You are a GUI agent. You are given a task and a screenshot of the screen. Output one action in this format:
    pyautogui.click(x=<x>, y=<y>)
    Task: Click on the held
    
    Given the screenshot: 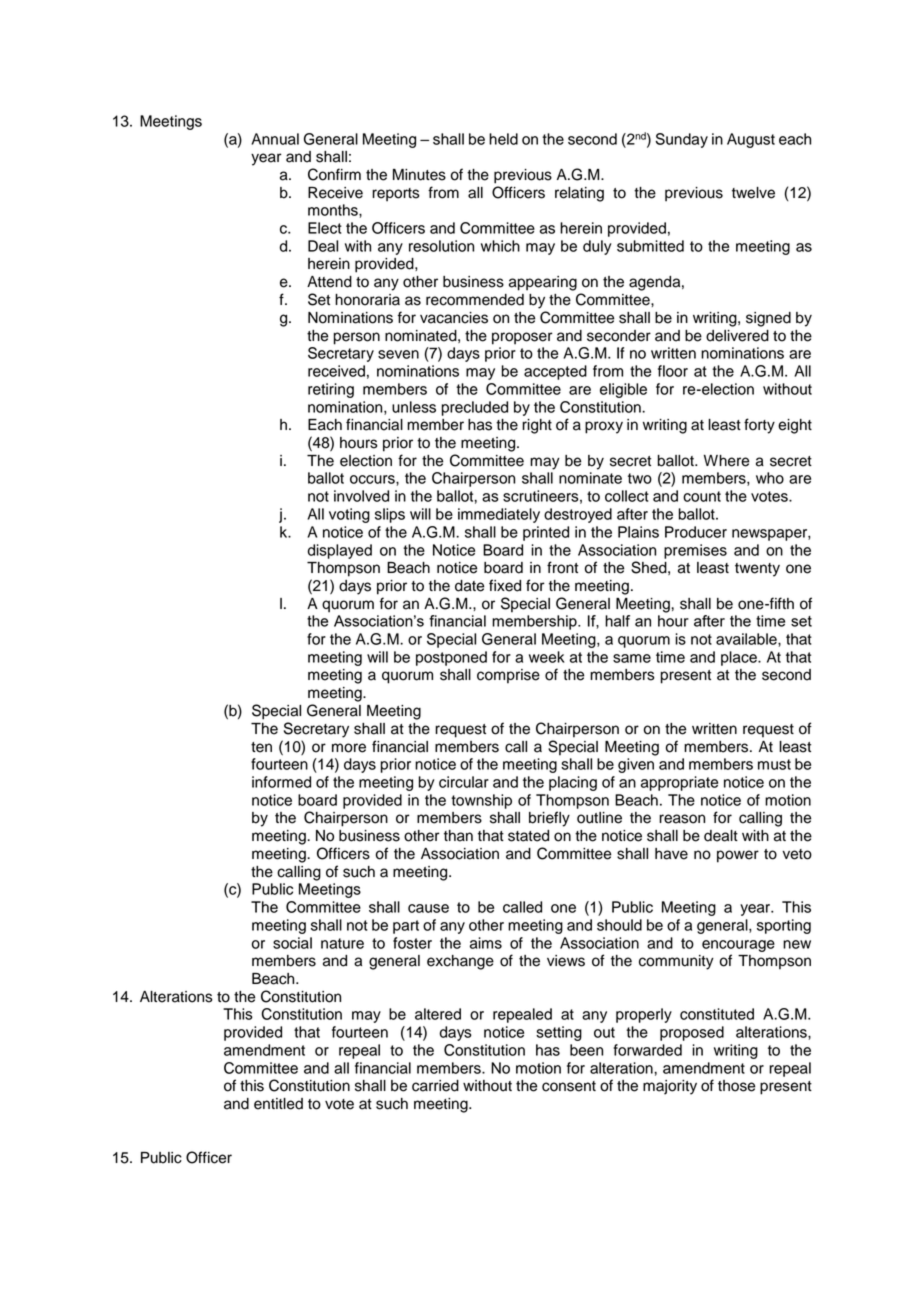 What is the action you would take?
    pyautogui.click(x=503, y=139)
